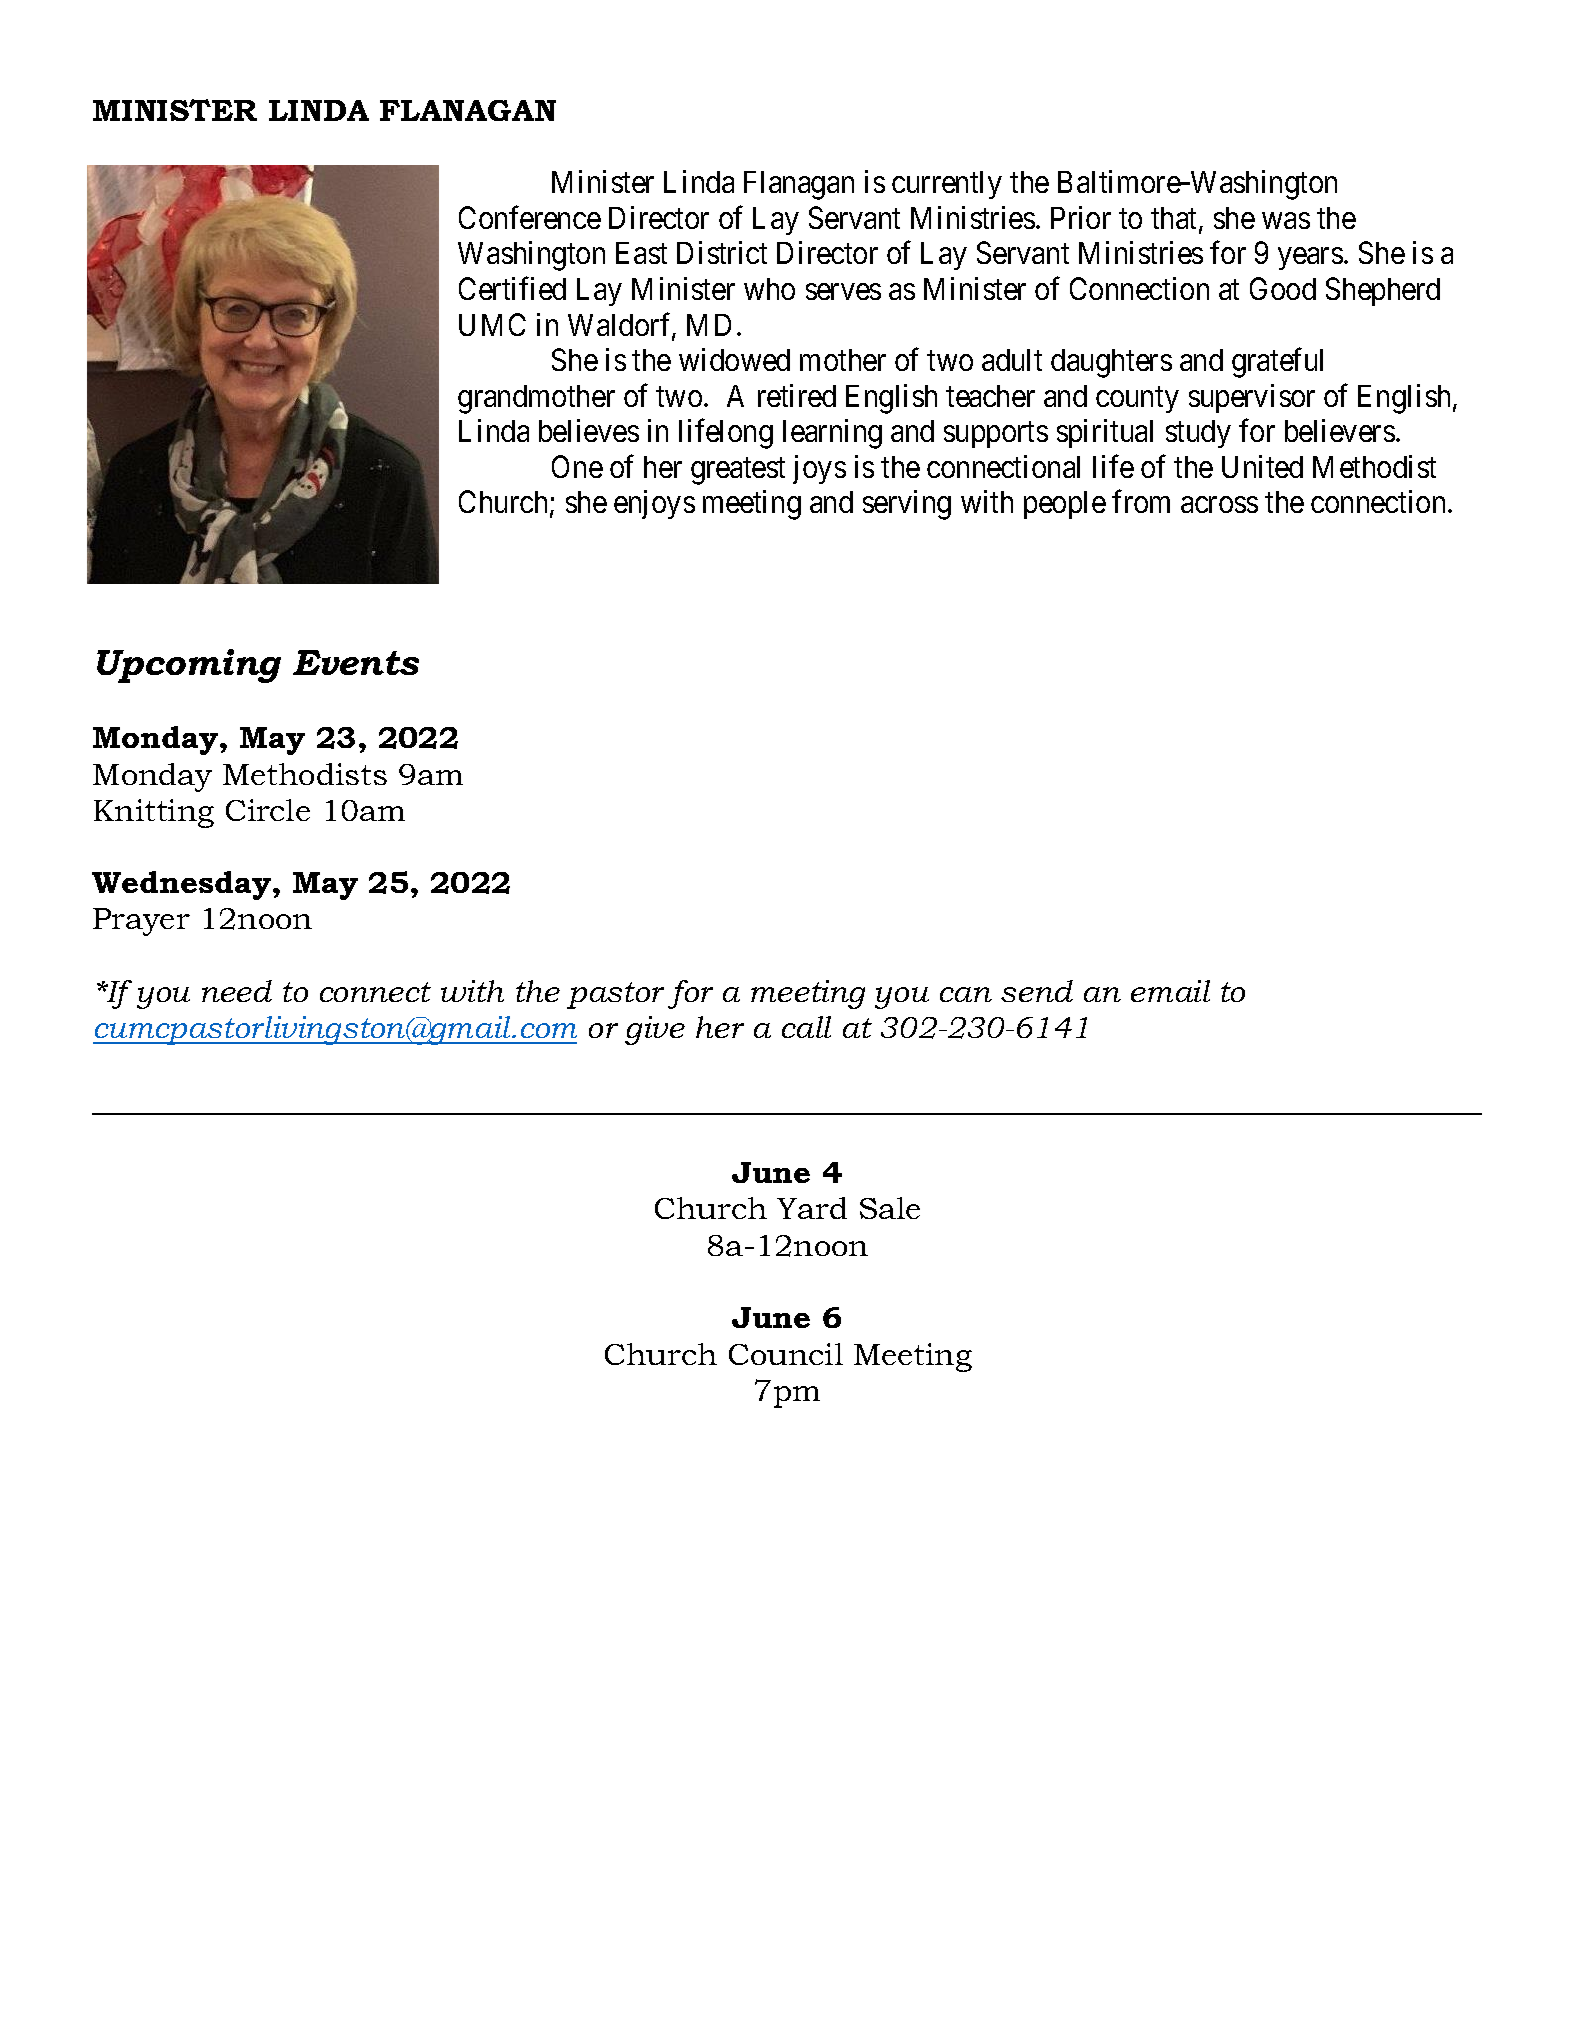 Image resolution: width=1575 pixels, height=2038 pixels. What do you see at coordinates (1175, 219) in the page?
I see `that` at bounding box center [1175, 219].
